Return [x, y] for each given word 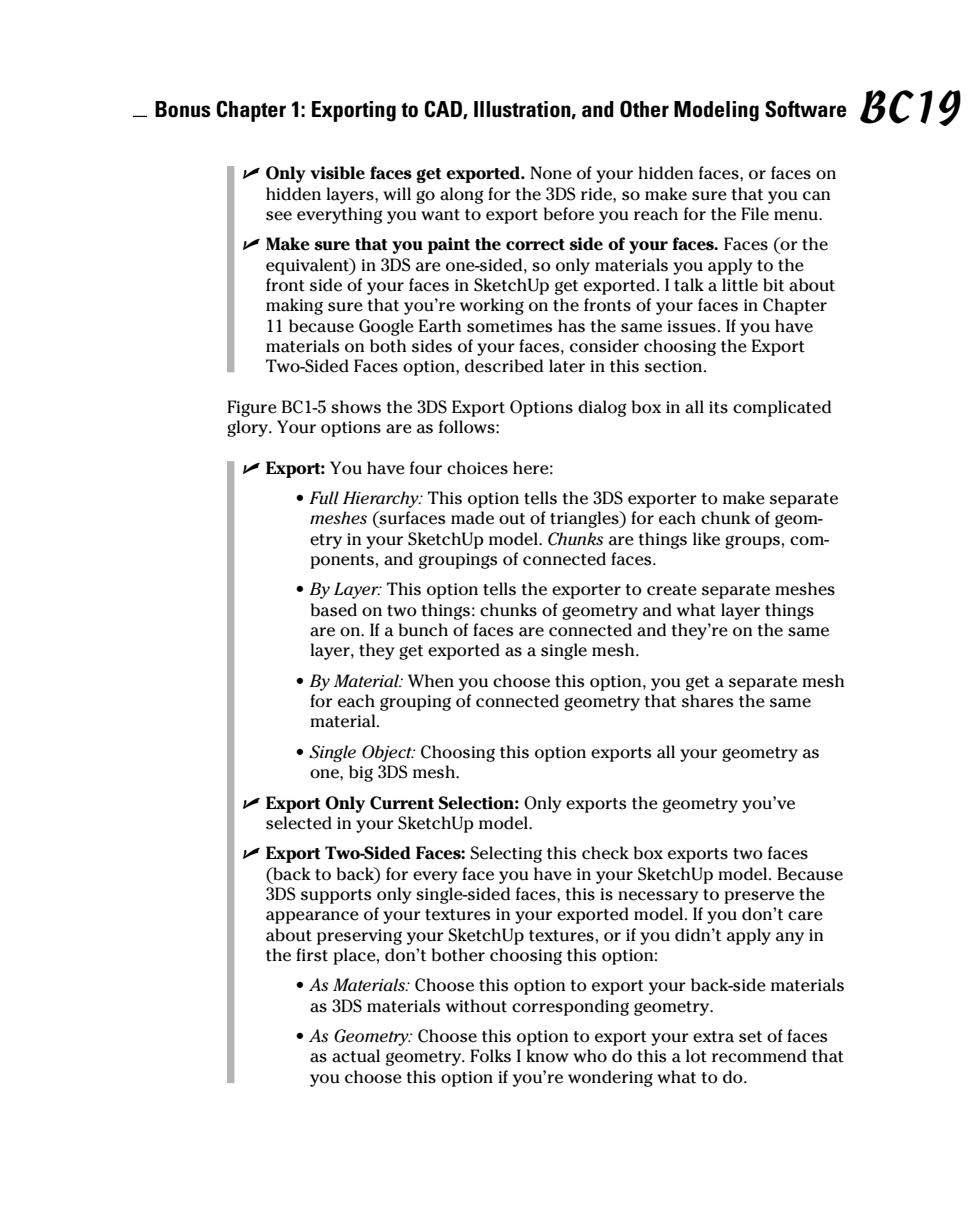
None [551, 173]
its [718, 407]
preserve [759, 897]
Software [806, 109]
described [504, 366]
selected [299, 823]
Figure [252, 408]
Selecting [506, 854]
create [672, 590]
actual [356, 1056]
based [334, 610]
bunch [423, 630]
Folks [490, 1056]
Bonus [183, 109]
